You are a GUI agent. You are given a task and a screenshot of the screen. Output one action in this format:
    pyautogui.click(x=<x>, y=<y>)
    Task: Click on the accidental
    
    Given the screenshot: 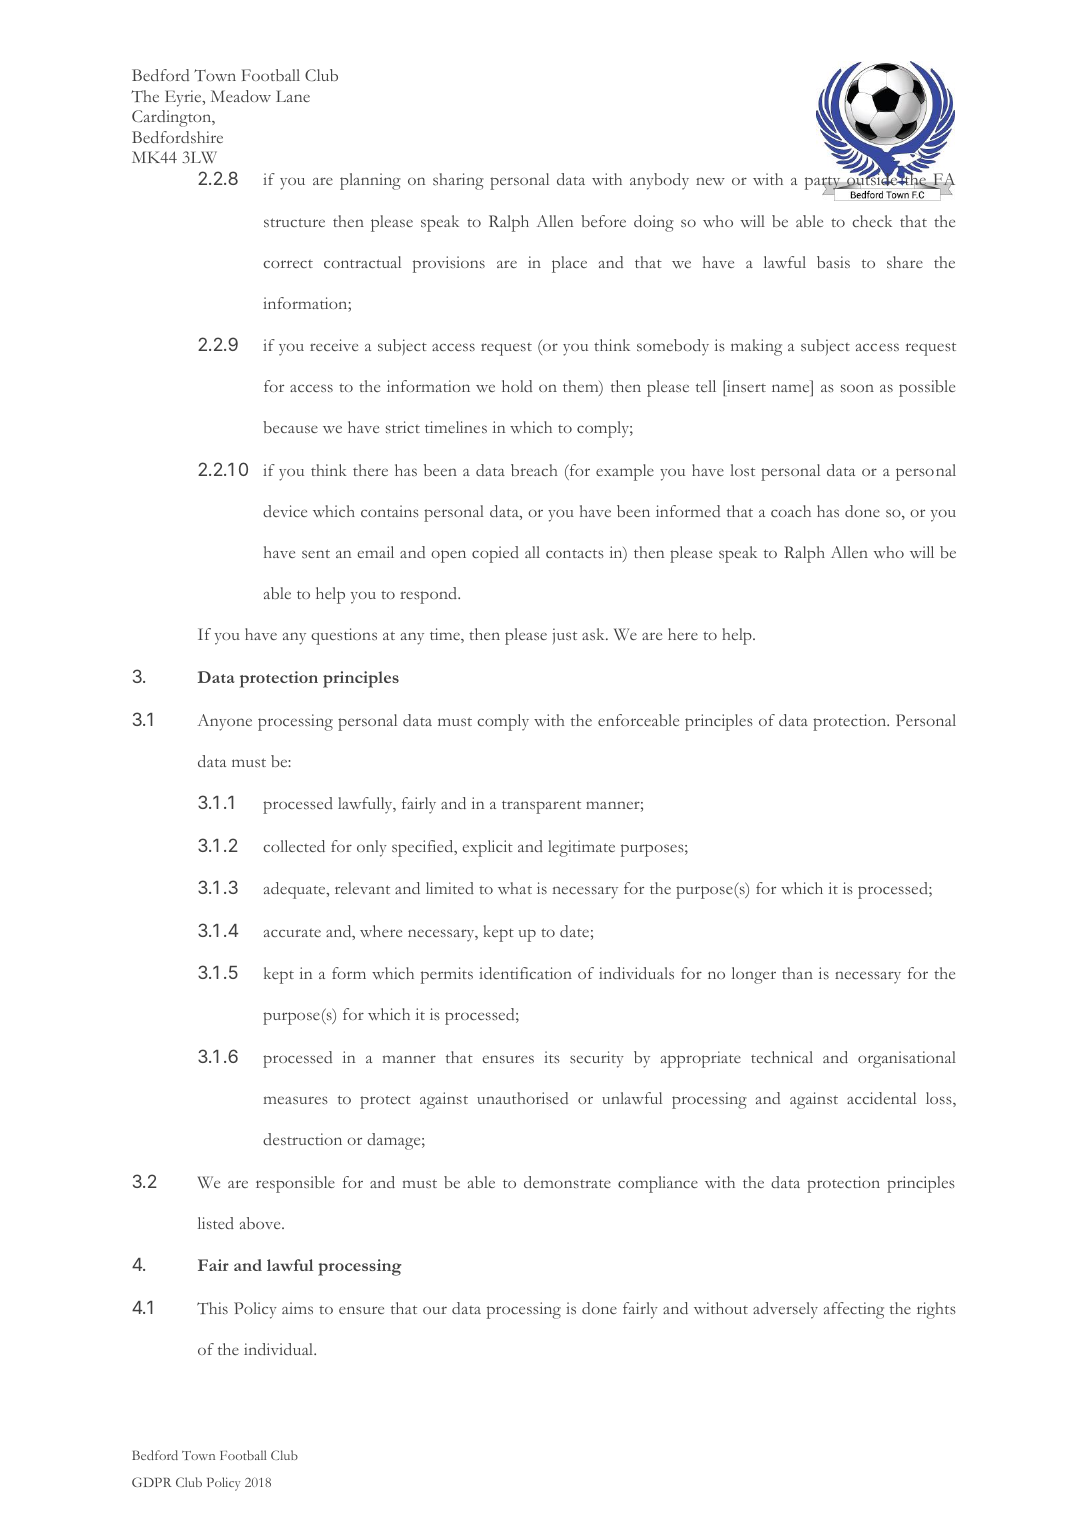 What is the action you would take?
    pyautogui.click(x=881, y=1098)
